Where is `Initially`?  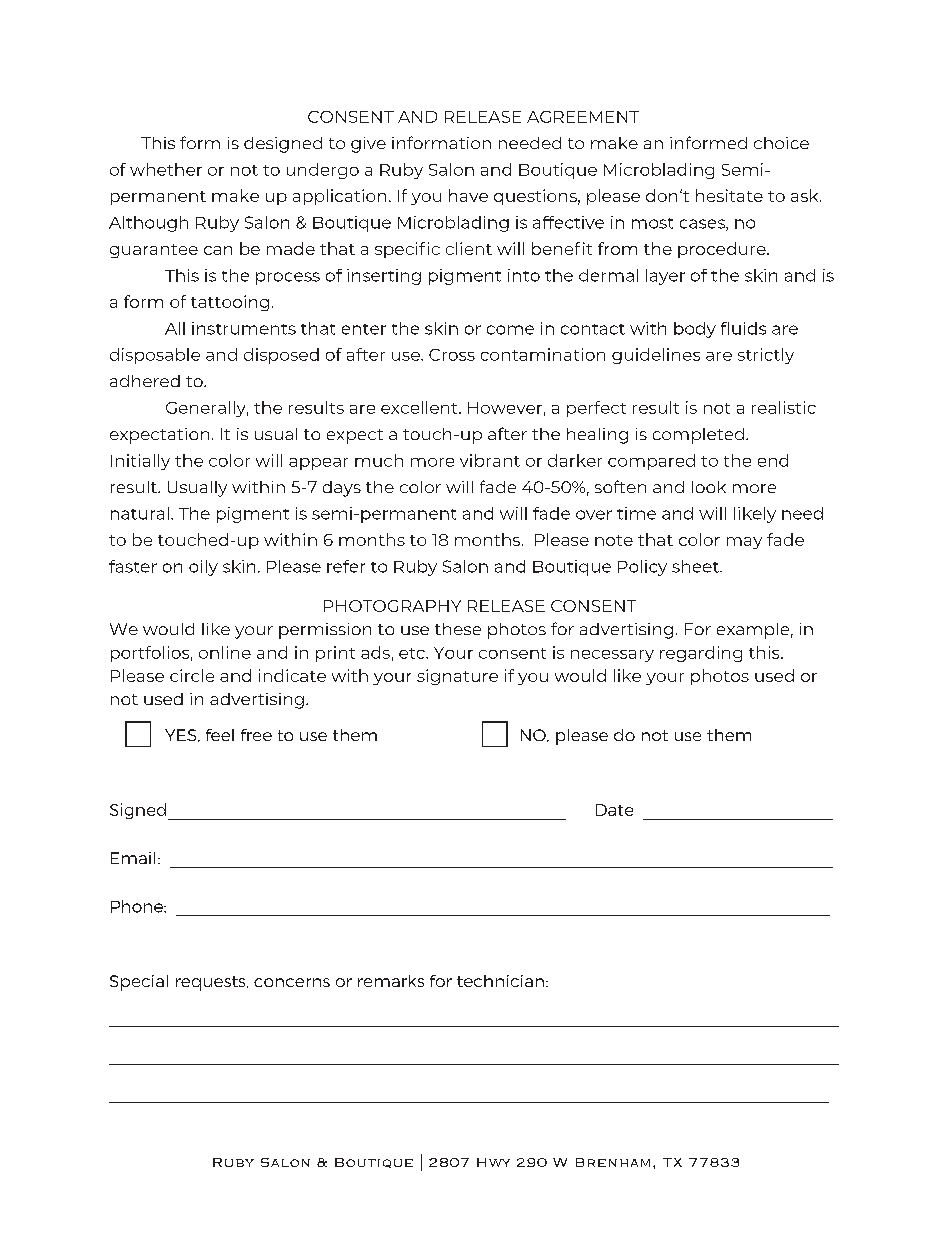 Initially is located at coordinates (140, 462).
